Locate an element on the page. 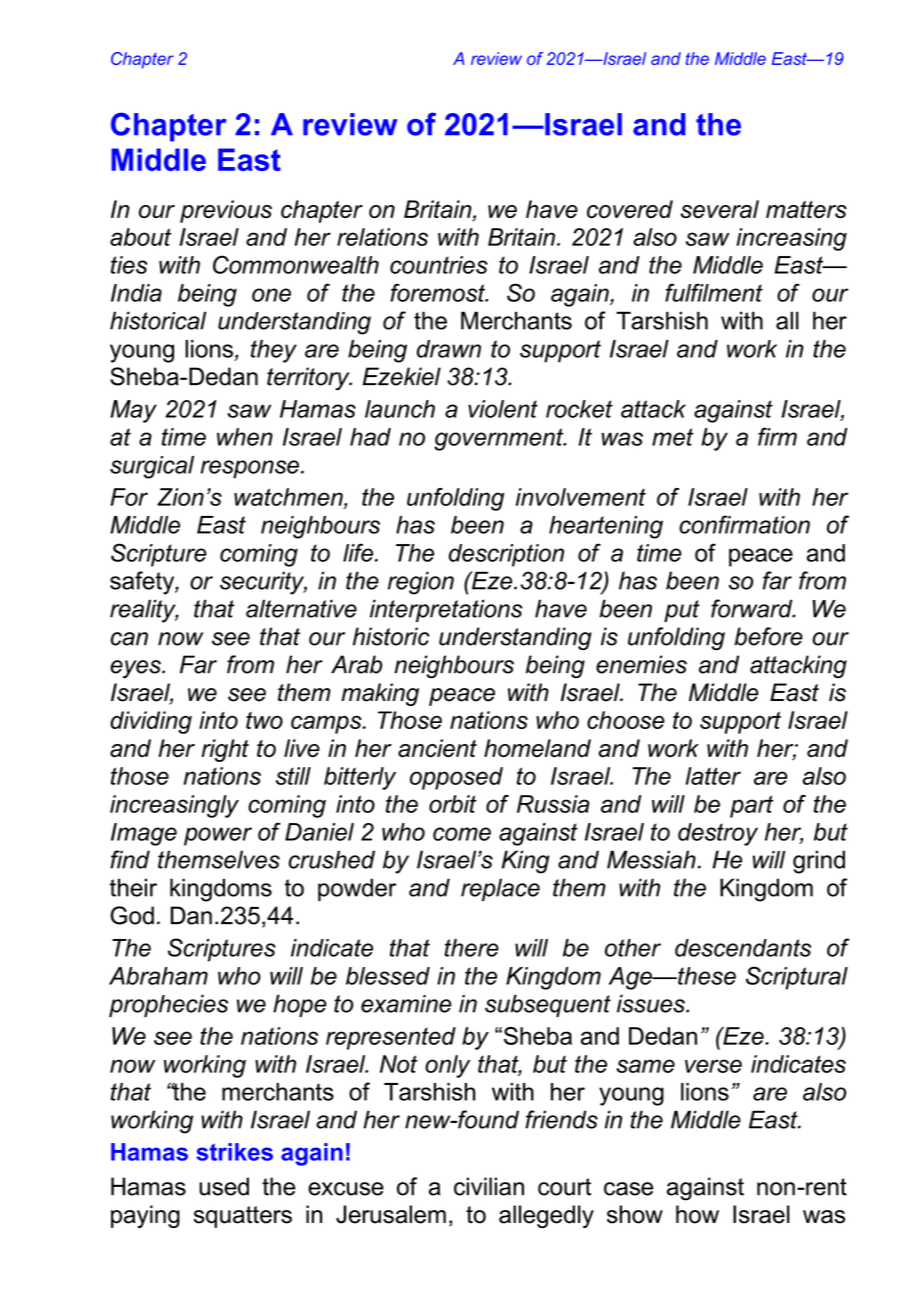 The image size is (924, 1313). case is located at coordinates (628, 1189).
